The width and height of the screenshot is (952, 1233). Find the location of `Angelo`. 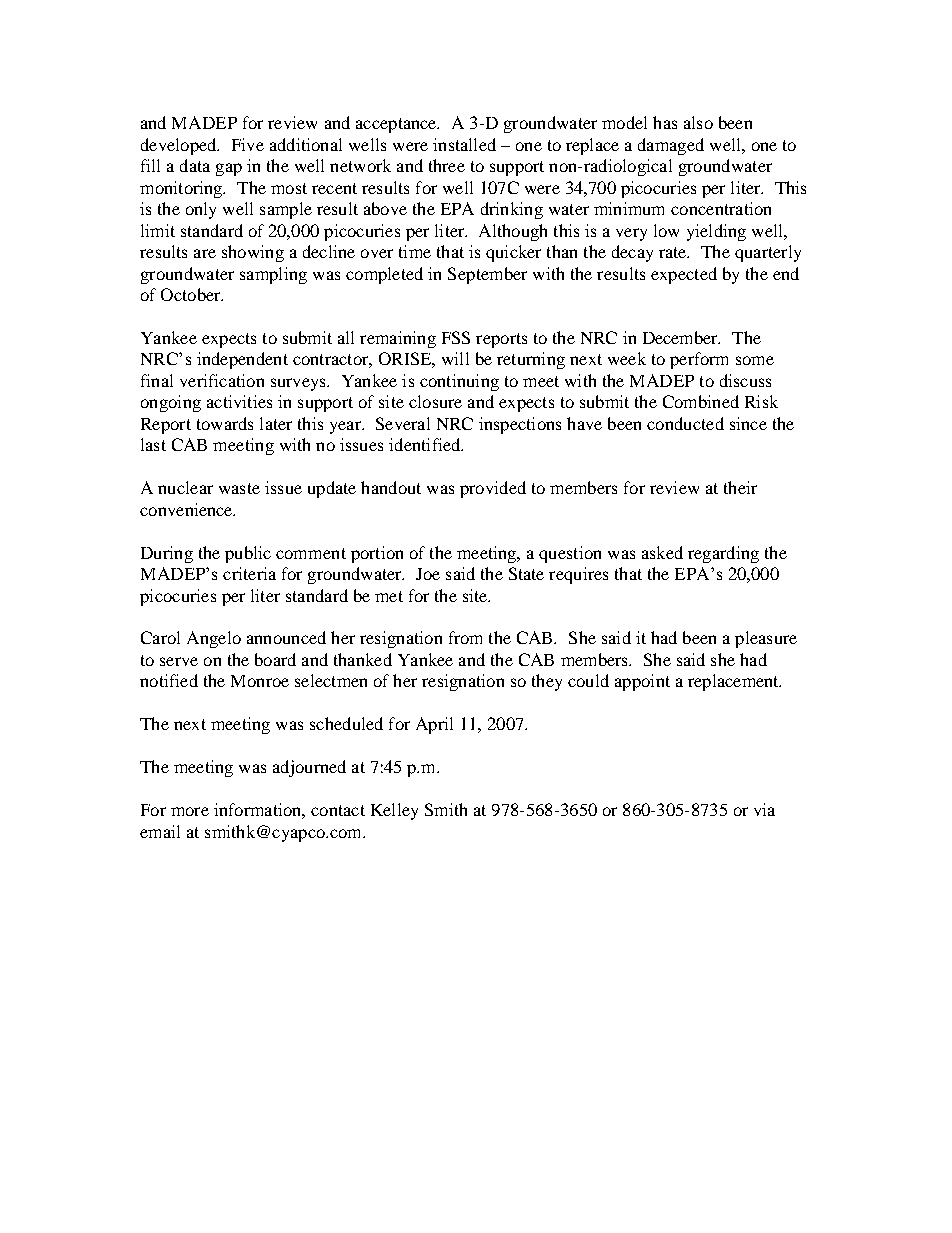

Angelo is located at coordinates (214, 639).
